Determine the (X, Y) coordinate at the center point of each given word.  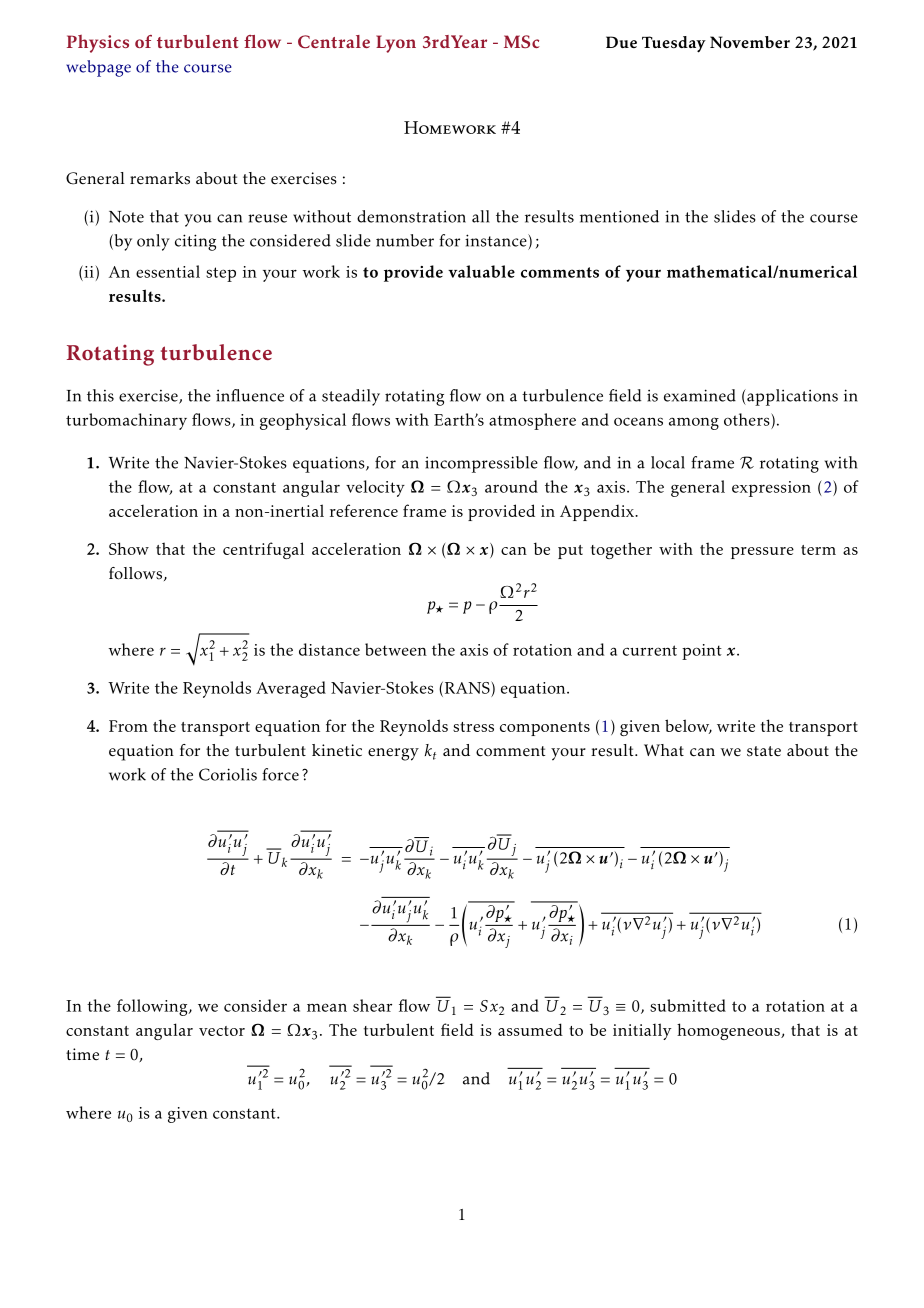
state (764, 751)
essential (168, 271)
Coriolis (228, 774)
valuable (481, 271)
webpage (98, 68)
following (153, 1007)
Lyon (396, 44)
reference (364, 510)
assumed (530, 1029)
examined (700, 395)
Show (129, 548)
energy (393, 754)
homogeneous (729, 1031)
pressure (762, 553)
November (750, 42)
